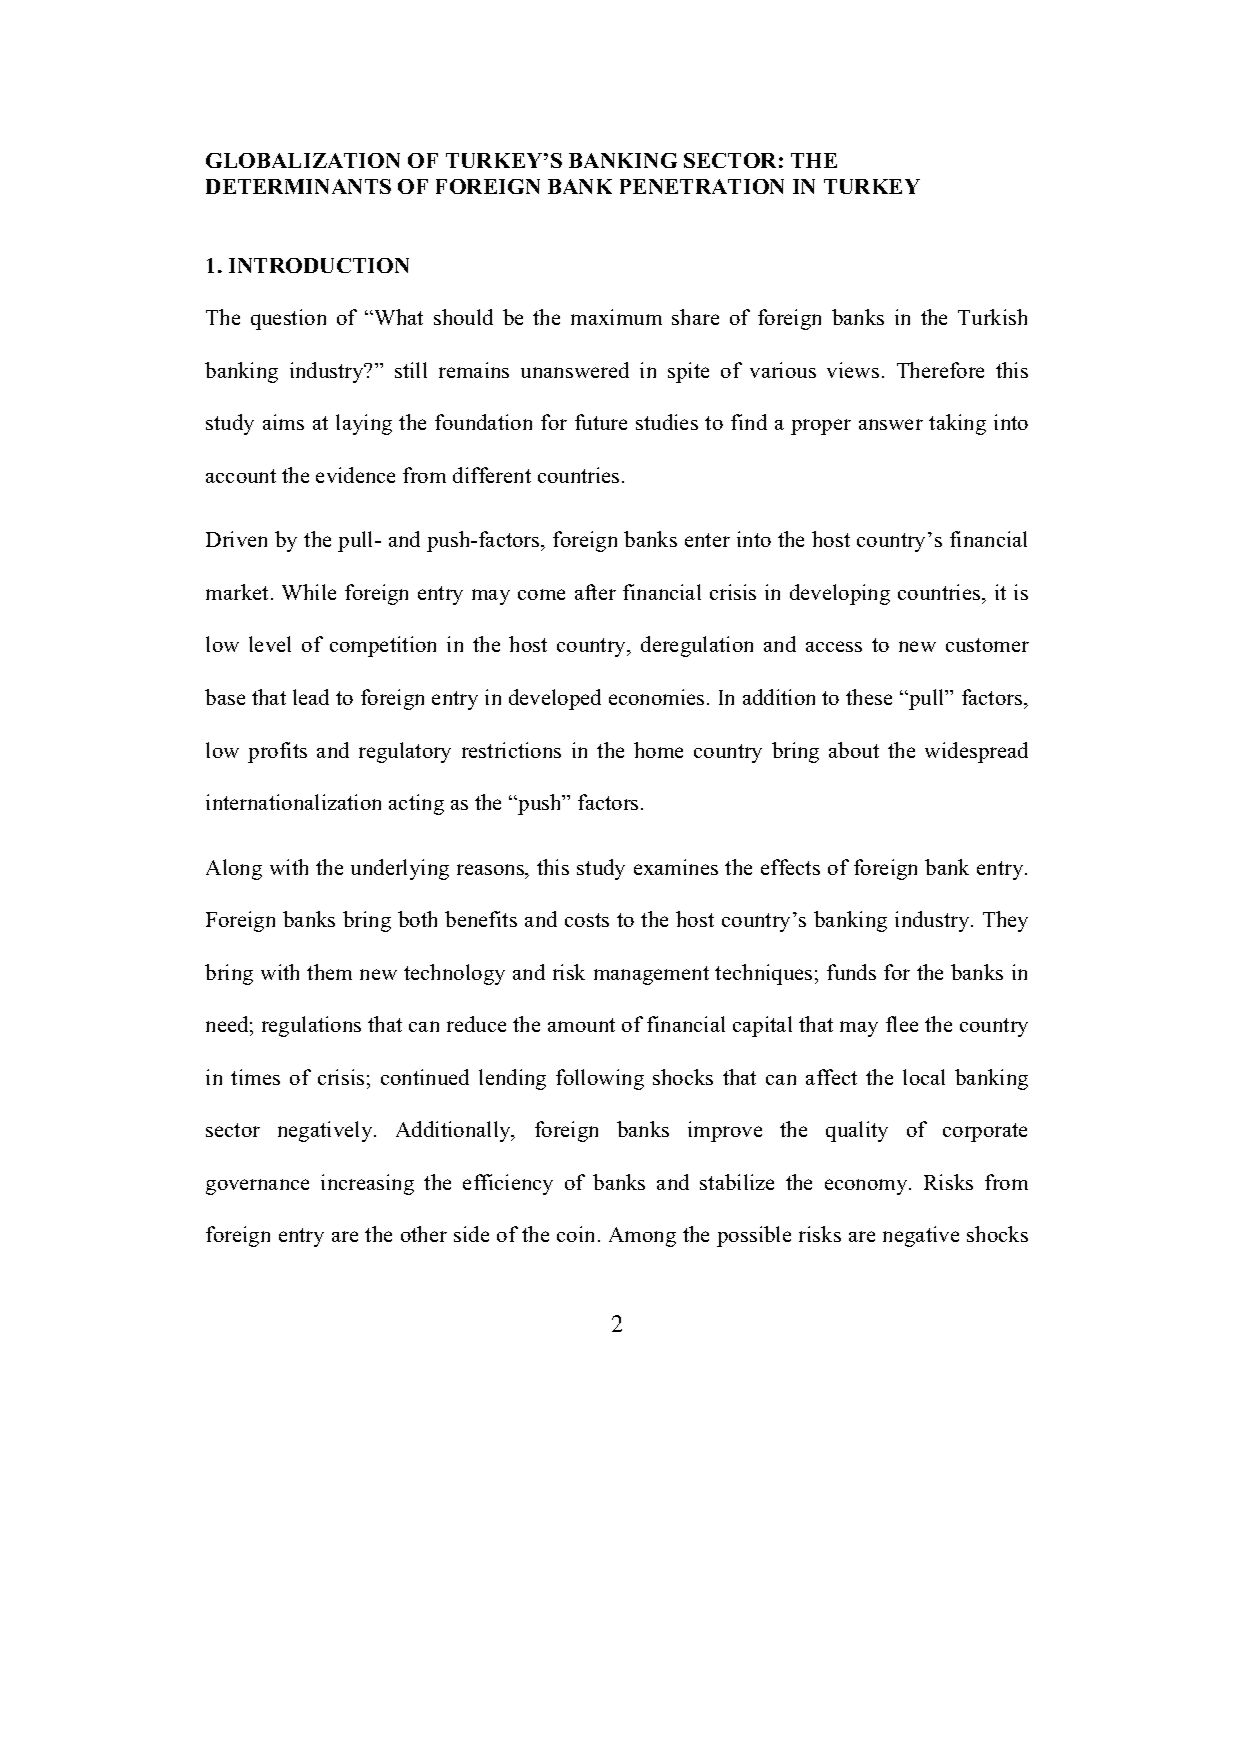  Describe the element at coordinates (656, 697) in the image. I see `economies` at that location.
